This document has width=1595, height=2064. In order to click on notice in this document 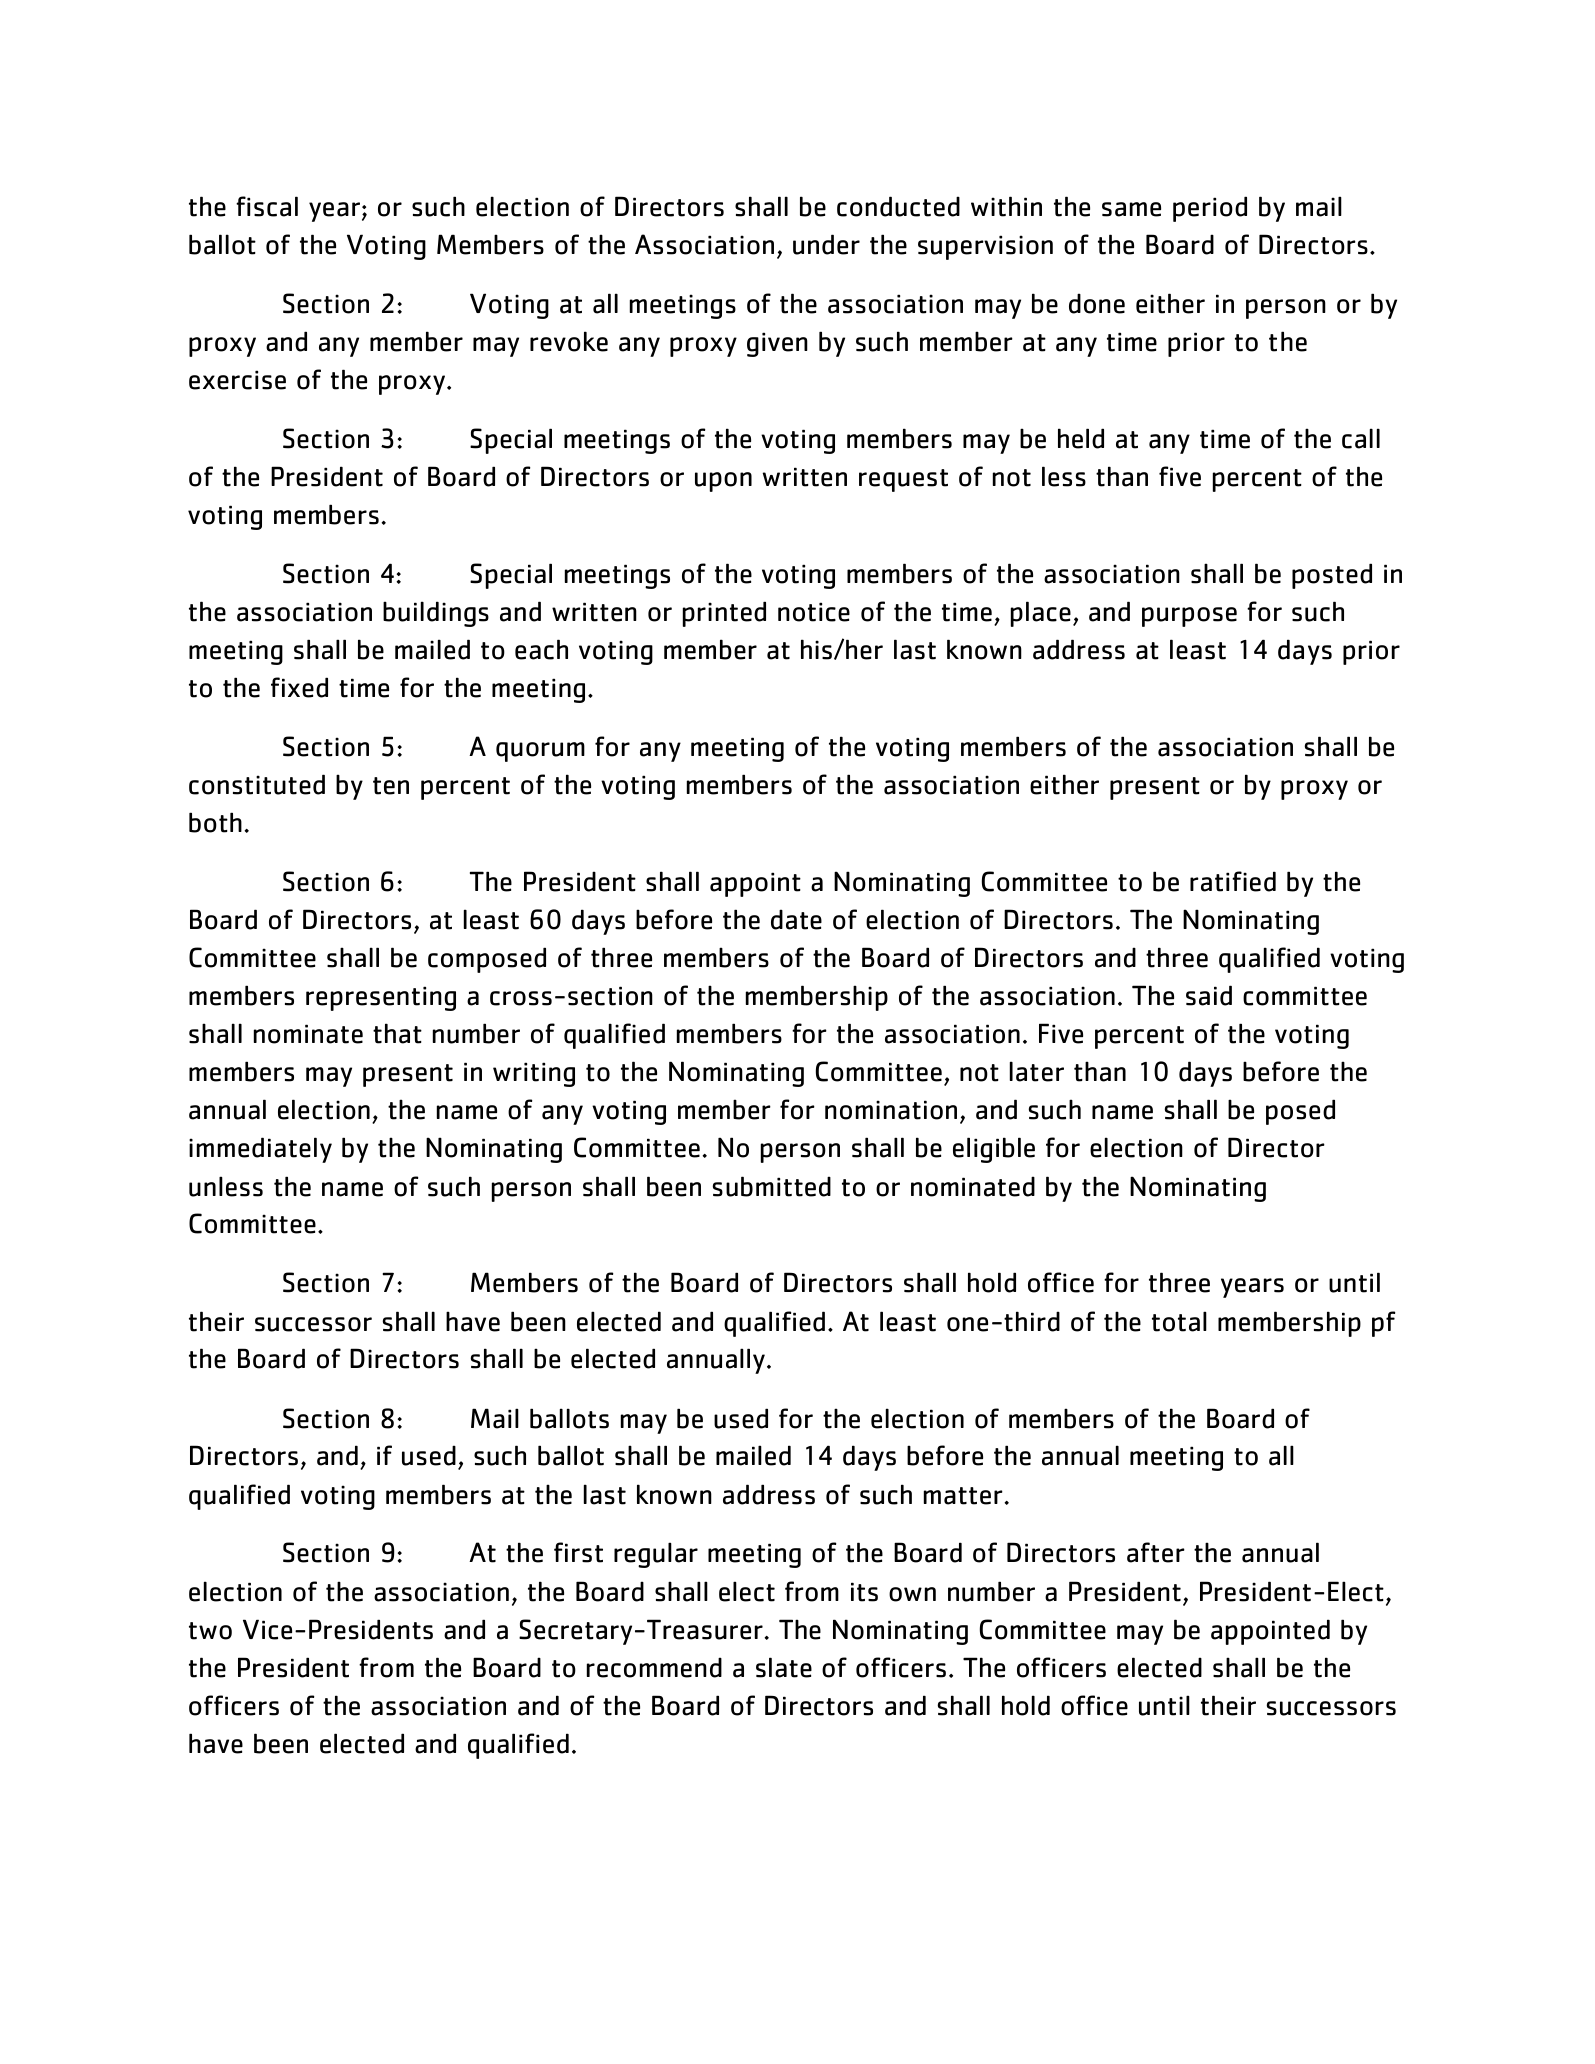, I will do `click(814, 612)`.
